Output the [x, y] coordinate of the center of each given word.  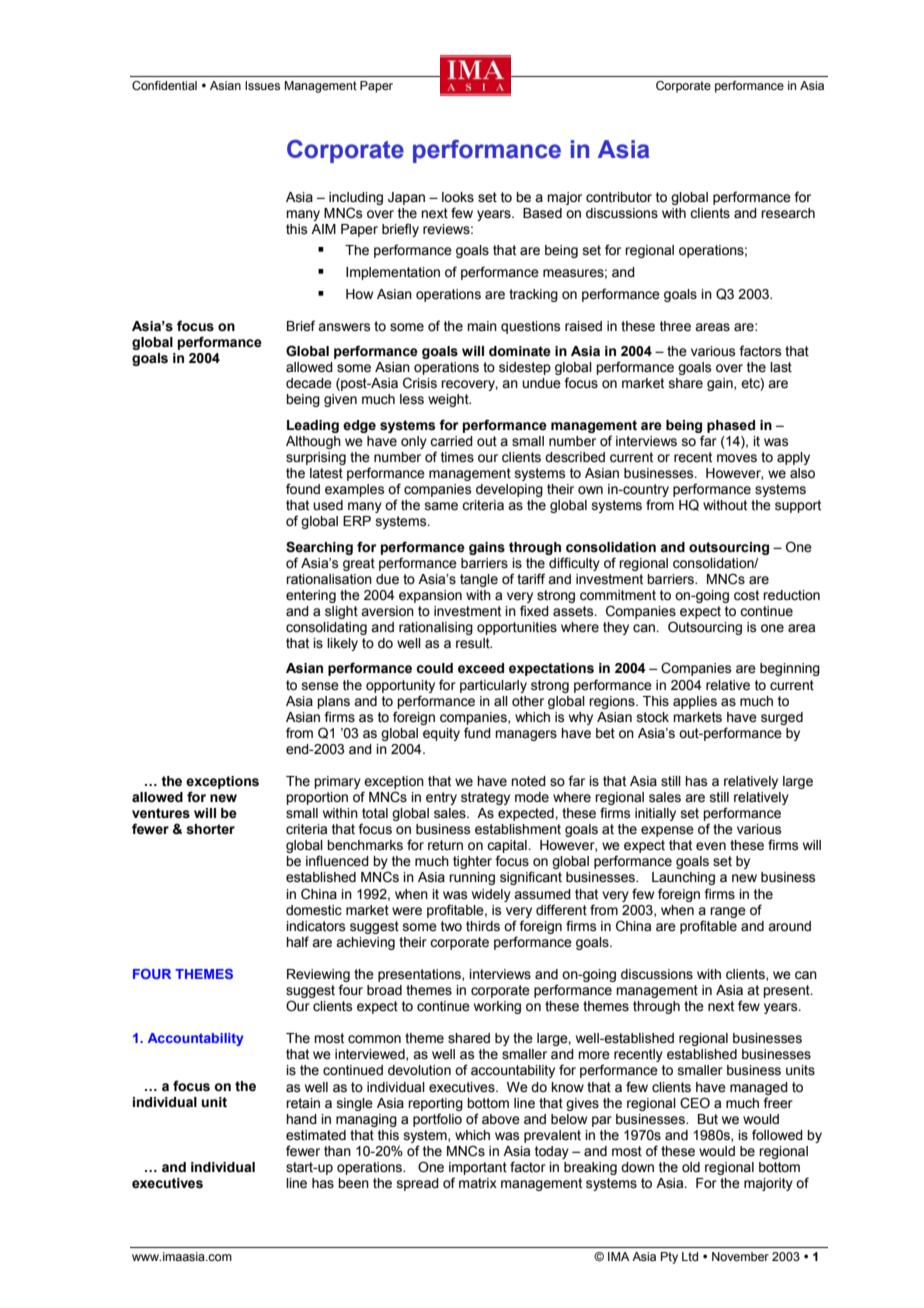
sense [320, 686]
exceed [481, 668]
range [728, 912]
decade [309, 383]
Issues [262, 85]
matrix [478, 1183]
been [353, 1183]
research [788, 213]
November [740, 1256]
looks [458, 197]
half [297, 942]
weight [449, 400]
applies [695, 702]
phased [731, 426]
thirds [483, 926]
